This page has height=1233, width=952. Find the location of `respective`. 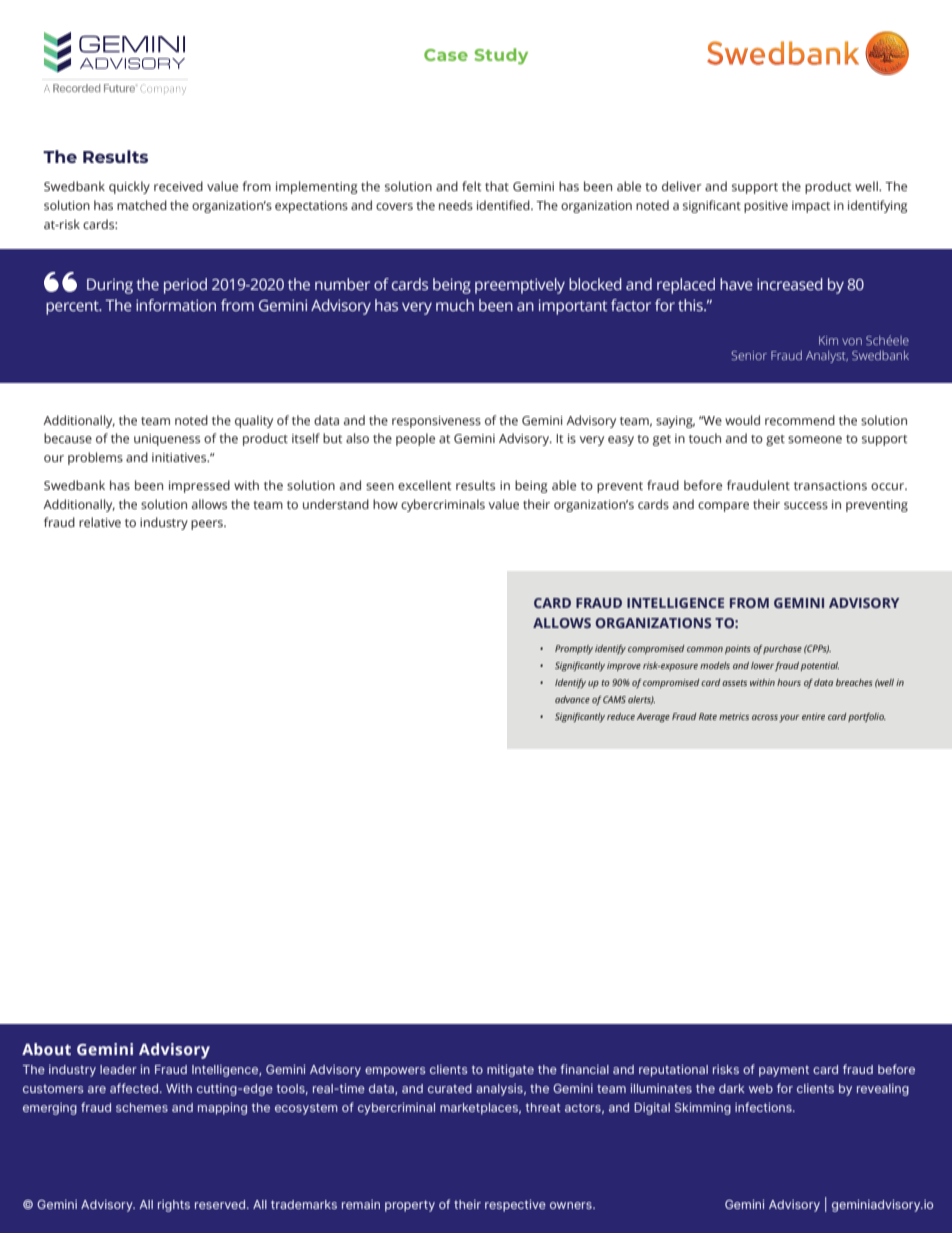

respective is located at coordinates (515, 1206).
